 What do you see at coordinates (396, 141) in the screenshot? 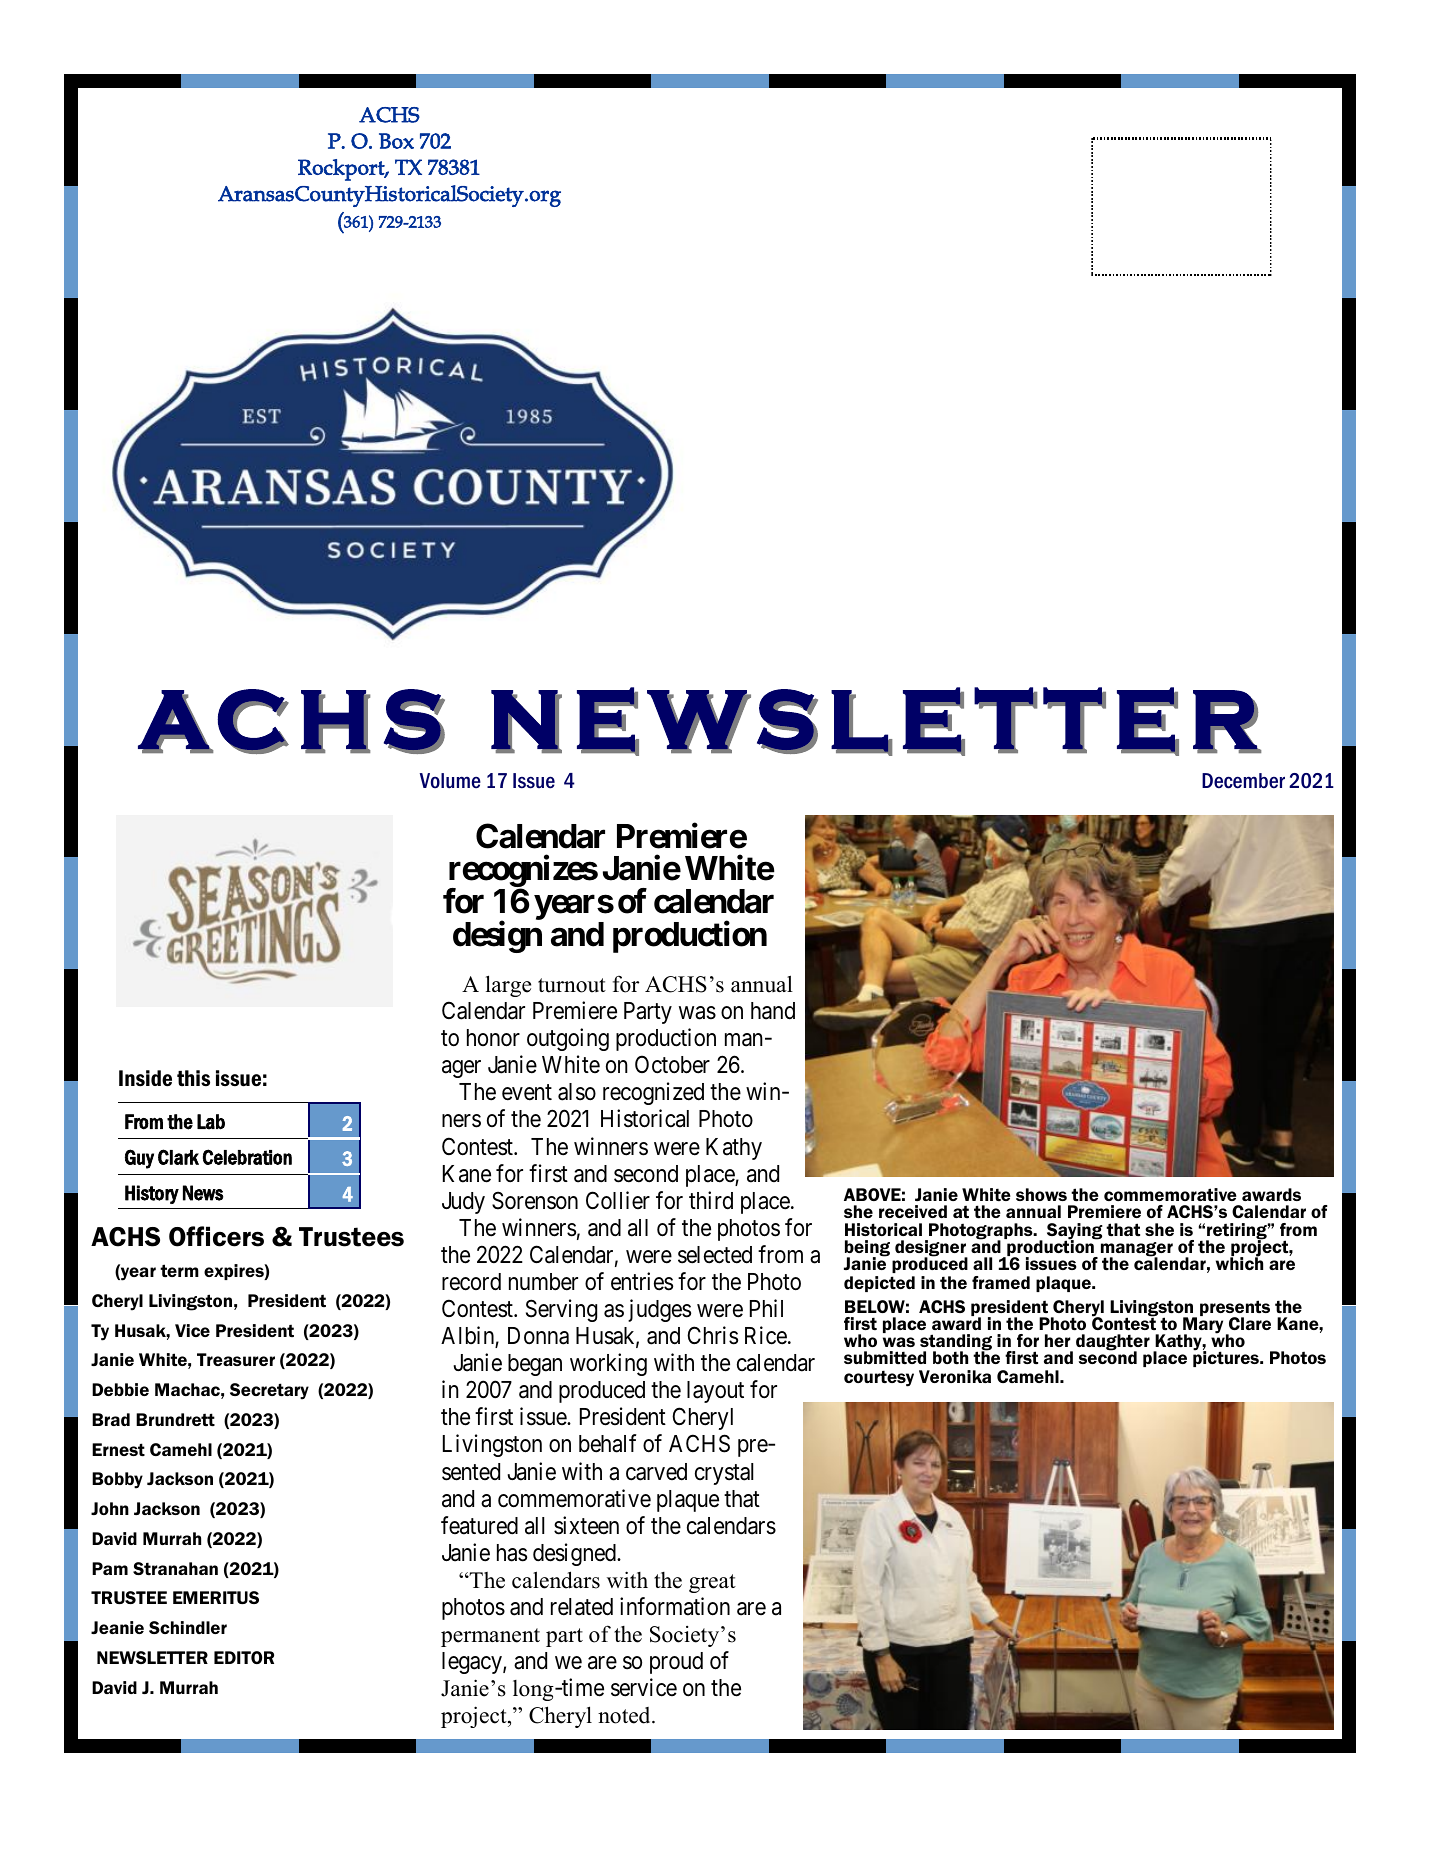
I see `Box` at bounding box center [396, 141].
